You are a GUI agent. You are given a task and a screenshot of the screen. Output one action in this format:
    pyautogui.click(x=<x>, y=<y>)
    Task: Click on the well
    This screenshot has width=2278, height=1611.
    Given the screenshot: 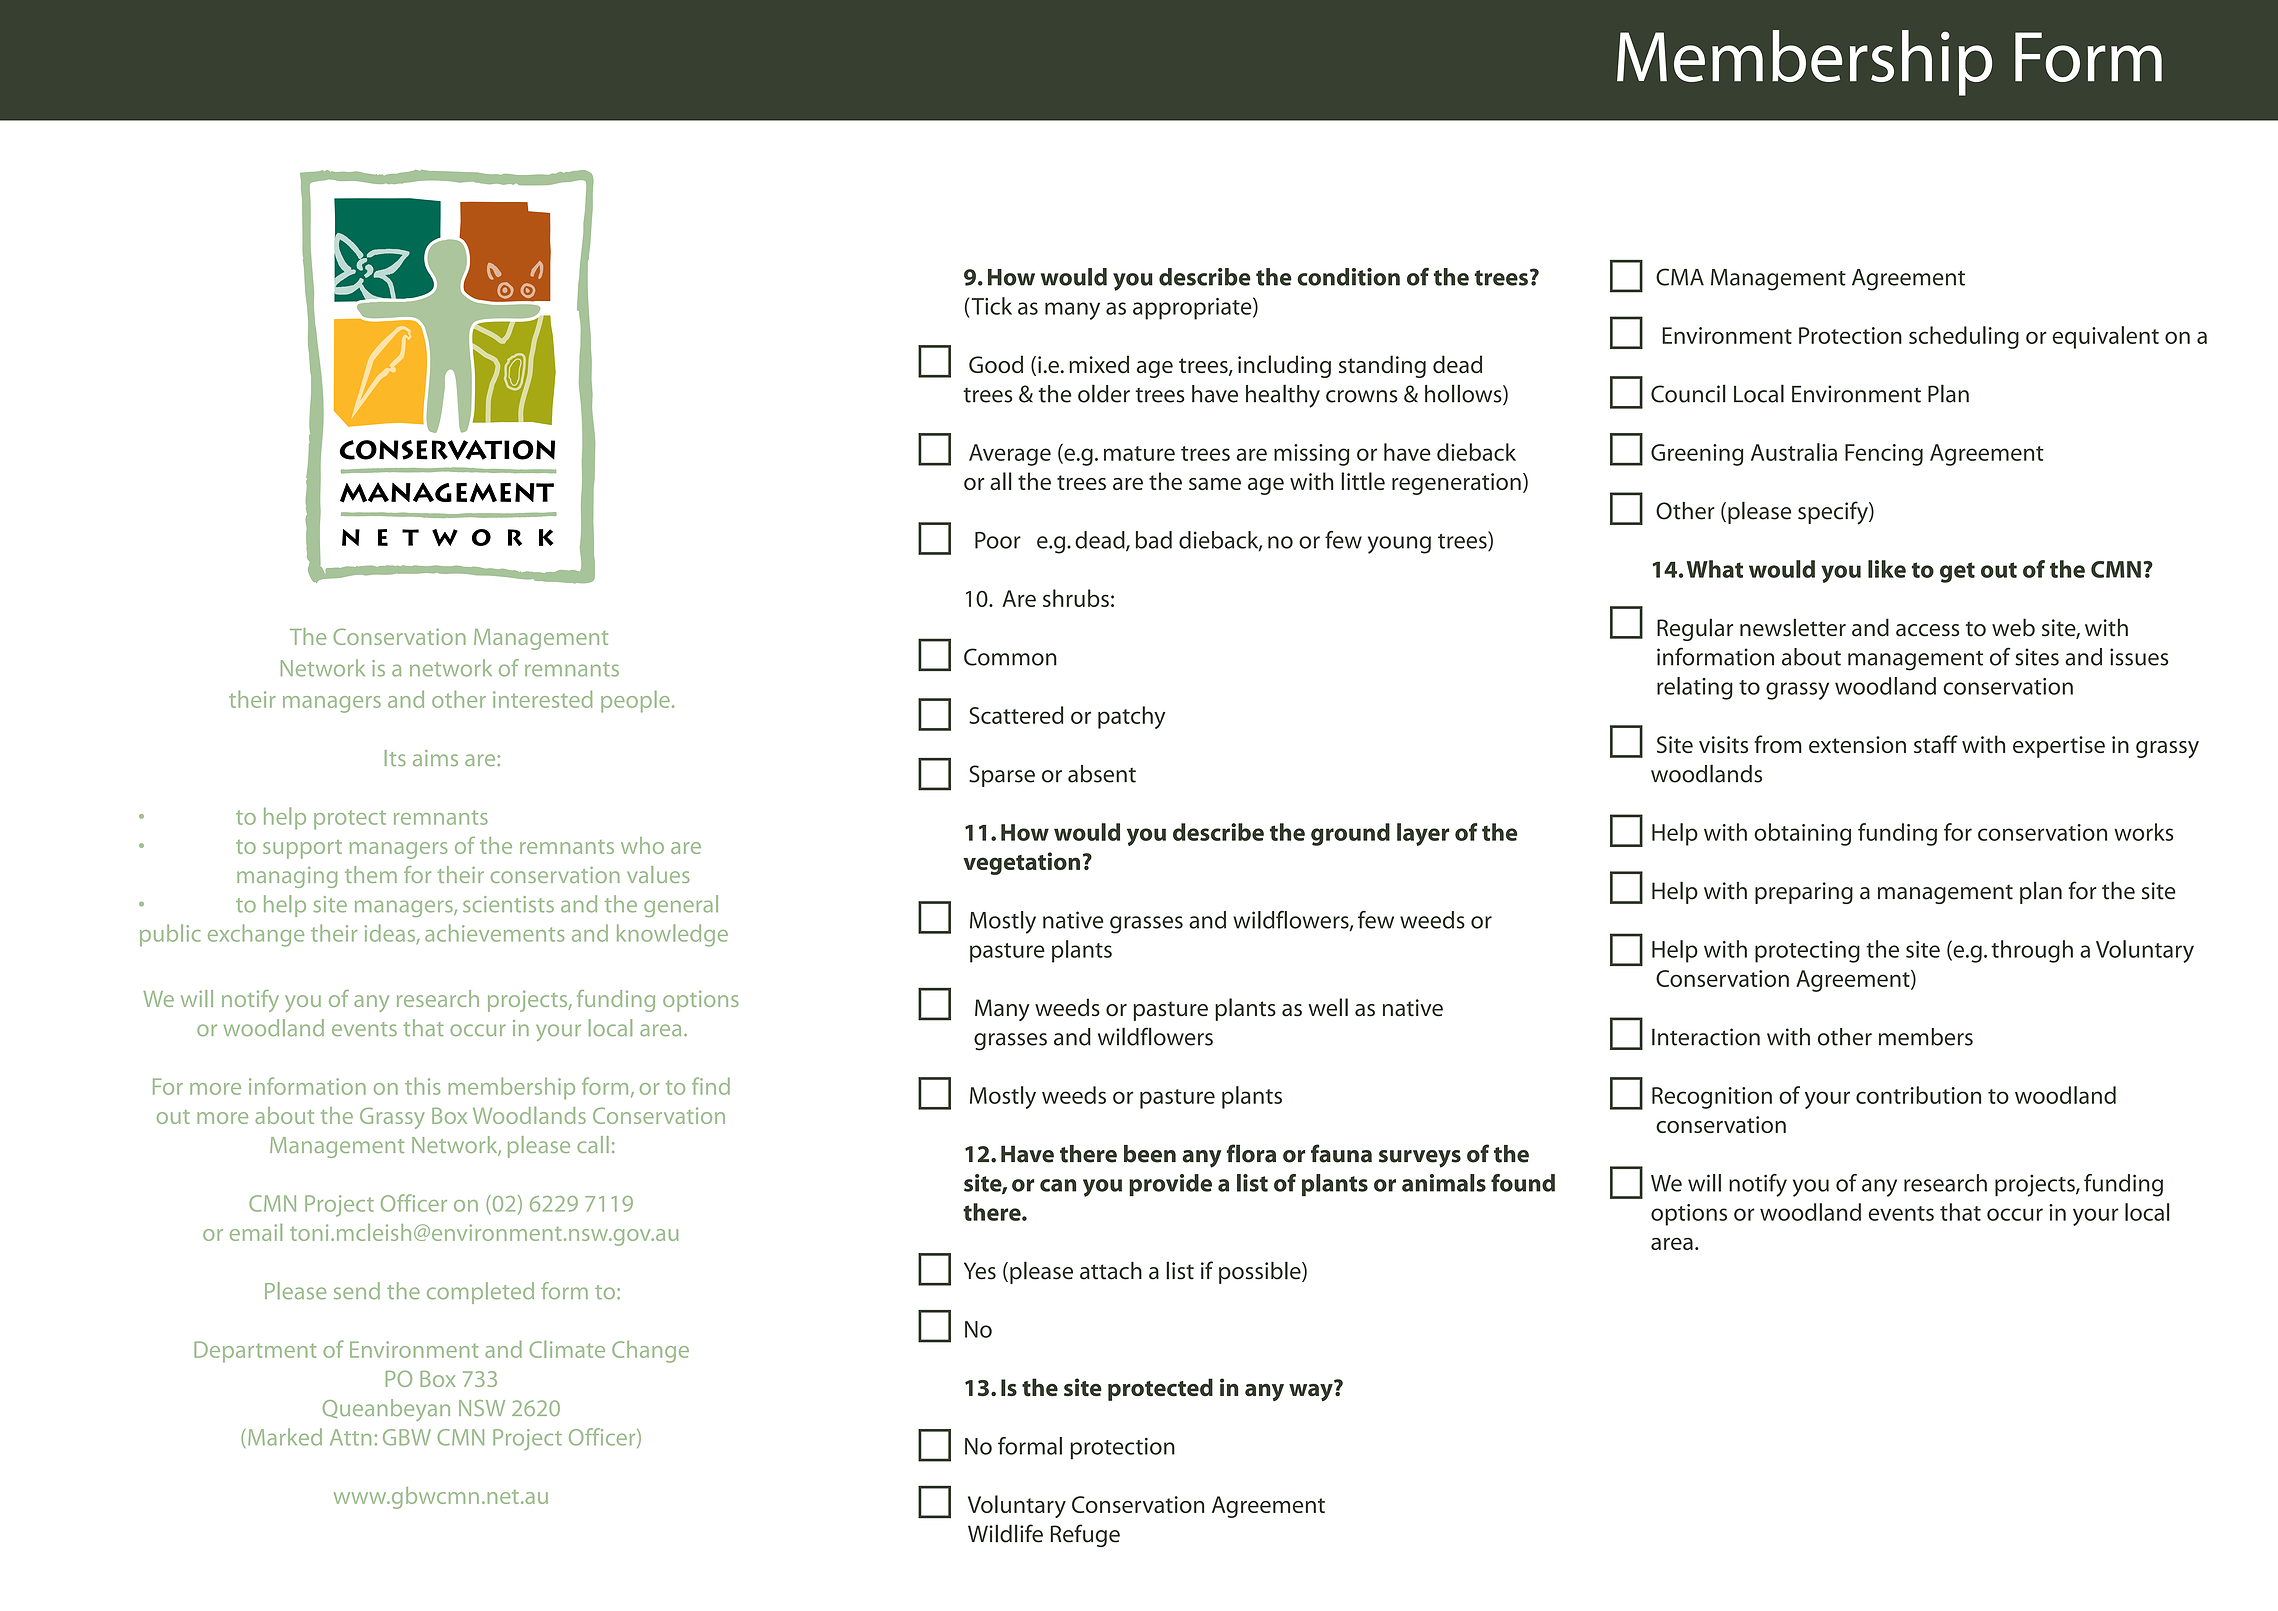 What is the action you would take?
    pyautogui.click(x=1328, y=1007)
